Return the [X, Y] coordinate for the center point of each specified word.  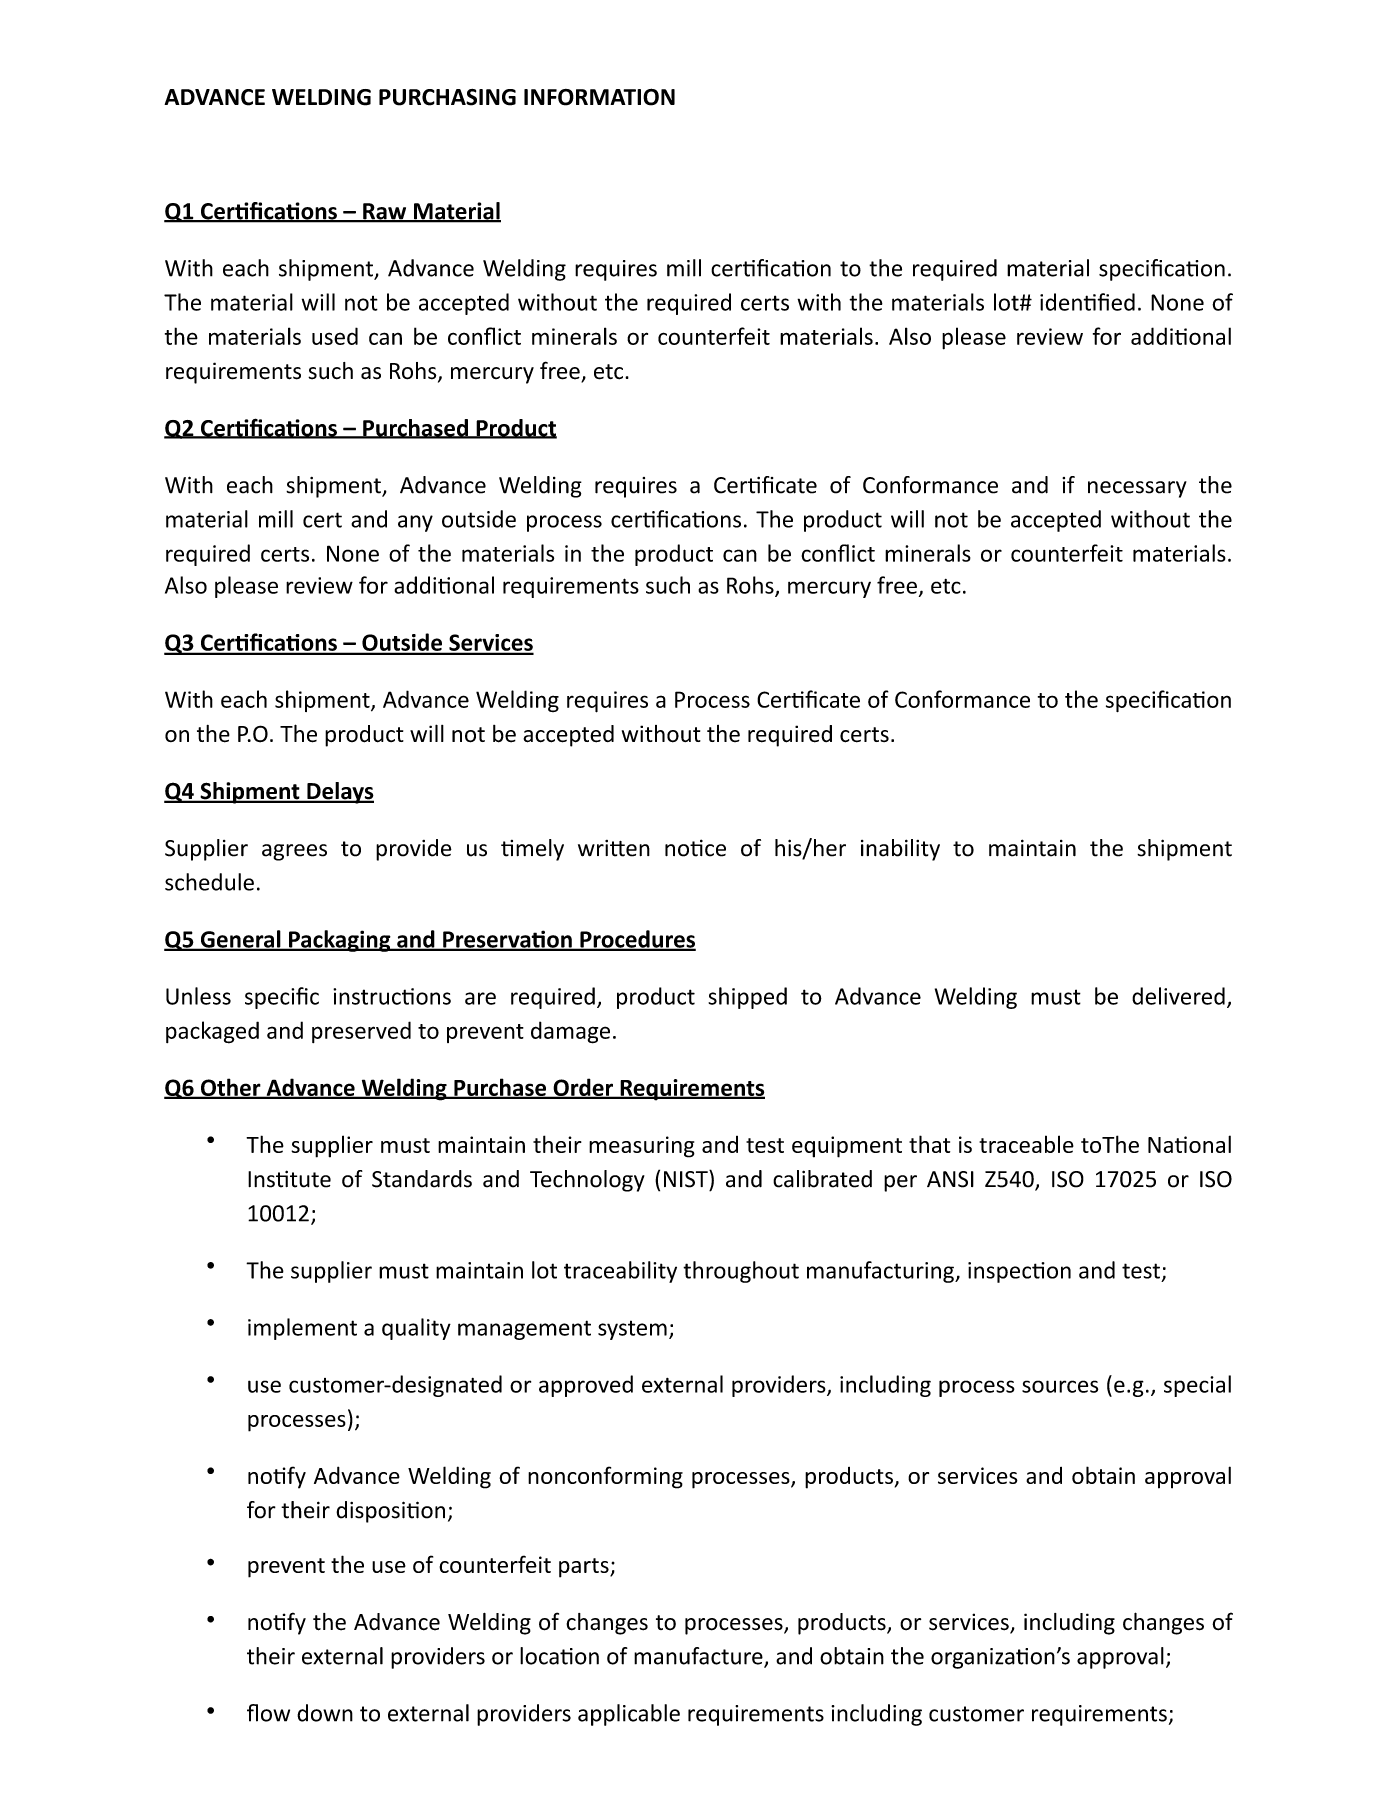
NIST [687, 1179]
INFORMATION [599, 97]
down [325, 1713]
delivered [1178, 996]
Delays [339, 793]
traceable [1026, 1144]
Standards [422, 1179]
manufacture [699, 1657]
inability [900, 850]
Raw [385, 212]
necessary [1137, 489]
